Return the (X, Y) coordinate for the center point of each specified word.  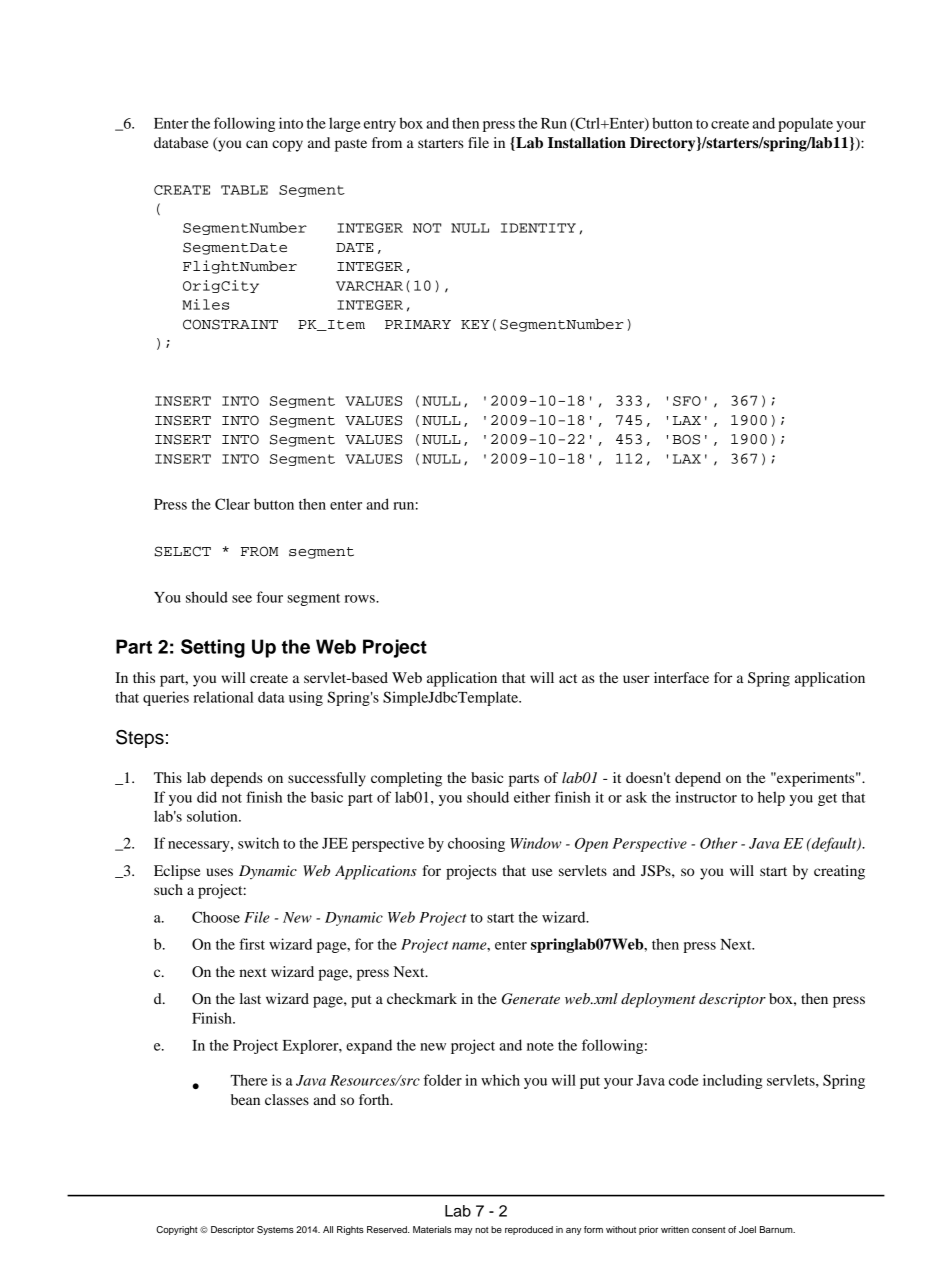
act (568, 678)
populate (805, 124)
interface (681, 677)
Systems (275, 1230)
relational (223, 697)
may (464, 1231)
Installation (587, 143)
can (257, 144)
